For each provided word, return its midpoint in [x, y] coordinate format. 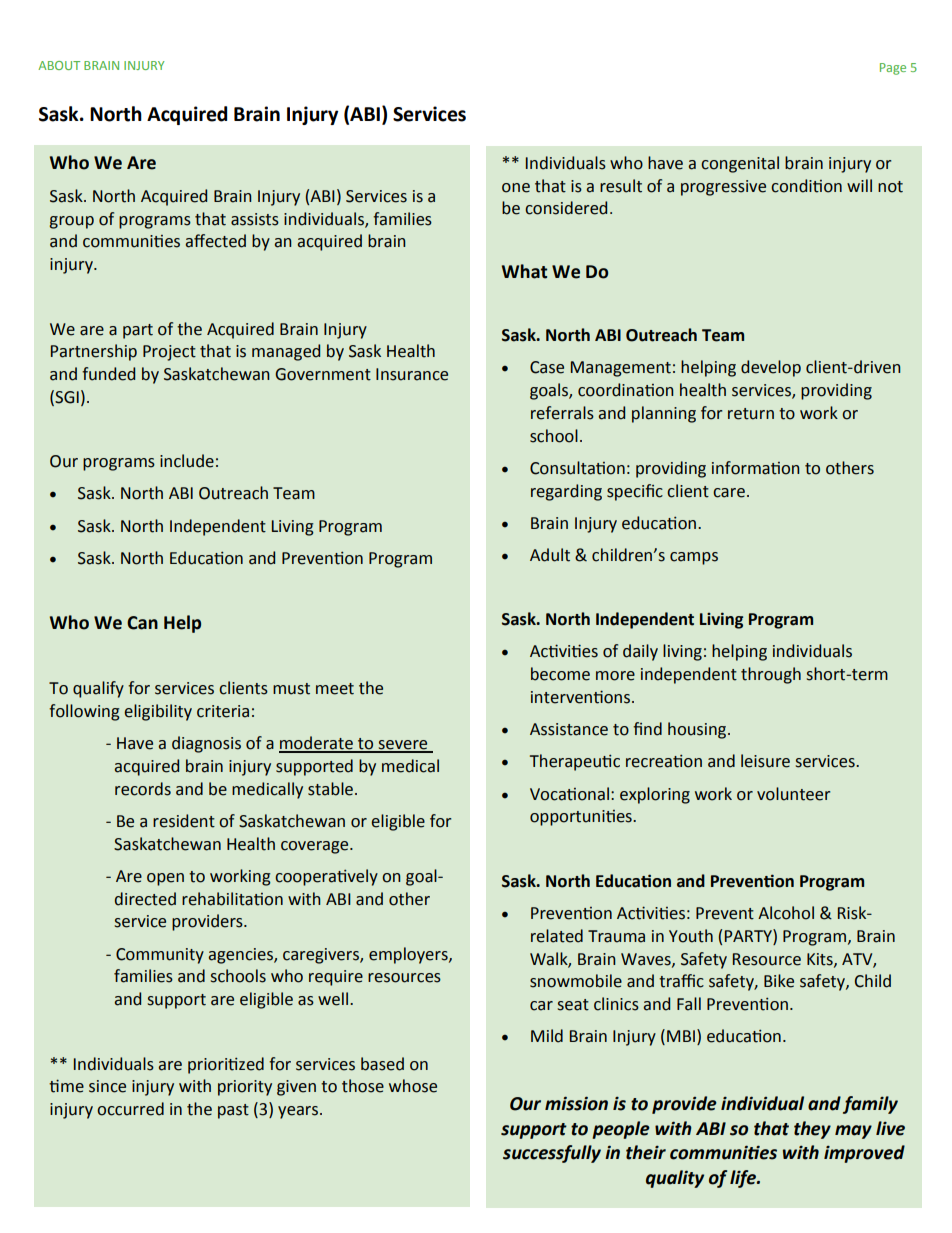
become [560, 674]
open [165, 879]
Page [893, 69]
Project [169, 353]
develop [771, 368]
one [516, 188]
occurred [130, 1109]
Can [142, 623]
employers [409, 955]
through [771, 675]
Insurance [412, 374]
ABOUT [59, 65]
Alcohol [786, 913]
